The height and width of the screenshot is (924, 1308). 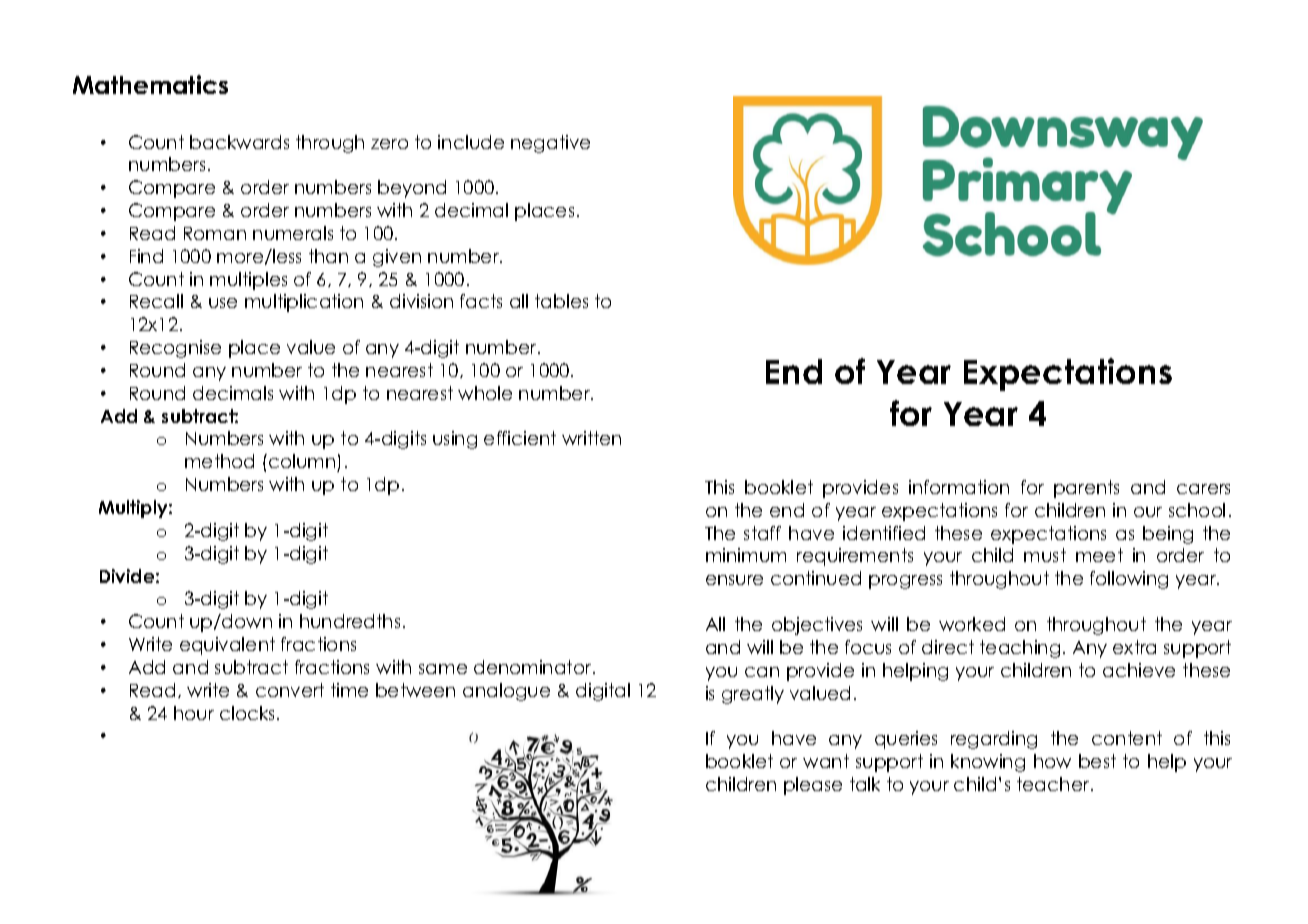 I want to click on negative, so click(x=550, y=144).
